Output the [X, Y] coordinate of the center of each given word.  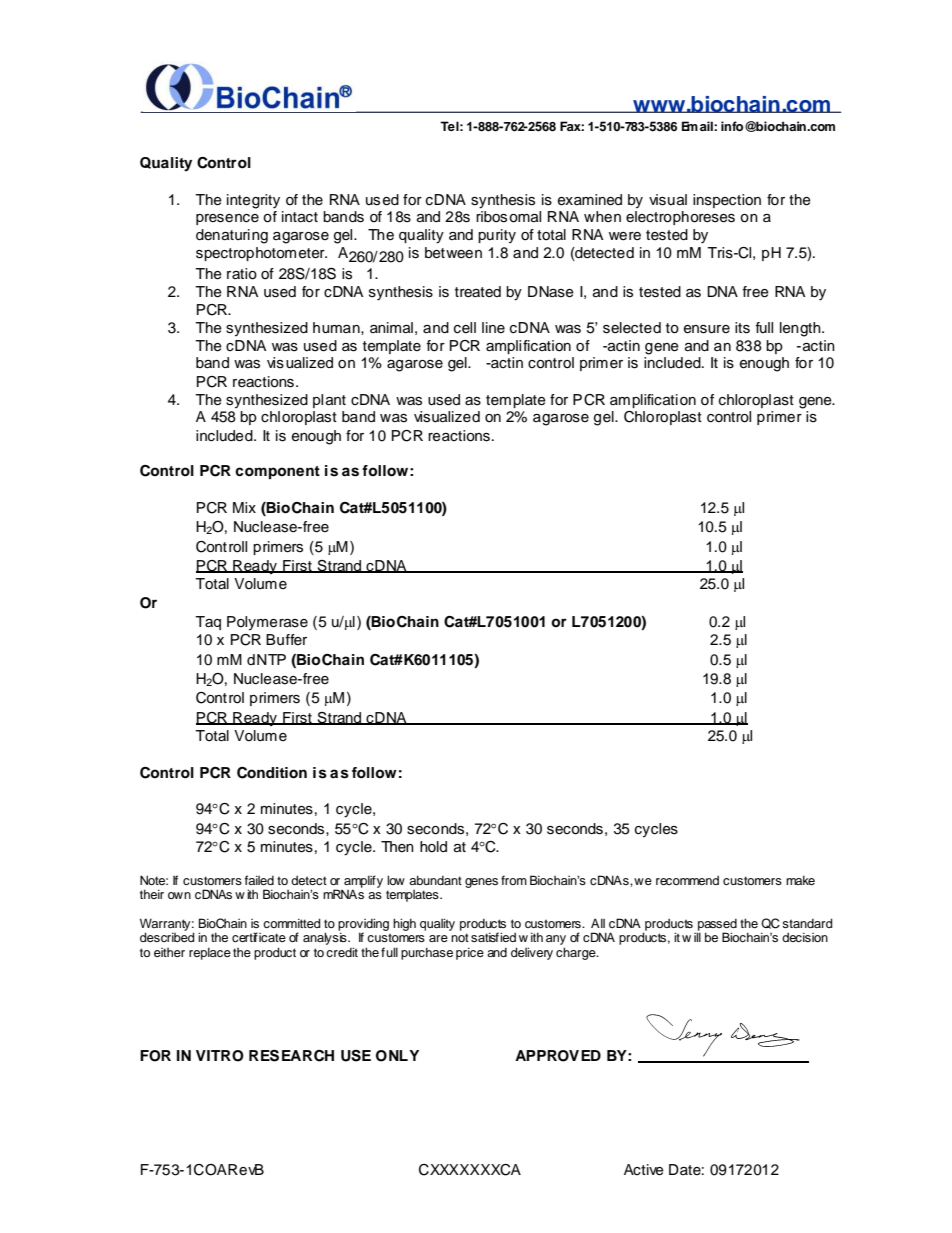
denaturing [232, 236]
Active [644, 1170]
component [277, 472]
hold [433, 847]
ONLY [397, 1056]
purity [497, 236]
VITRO [220, 1056]
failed [259, 880]
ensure [707, 329]
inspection [727, 201]
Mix [244, 507]
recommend [687, 880]
